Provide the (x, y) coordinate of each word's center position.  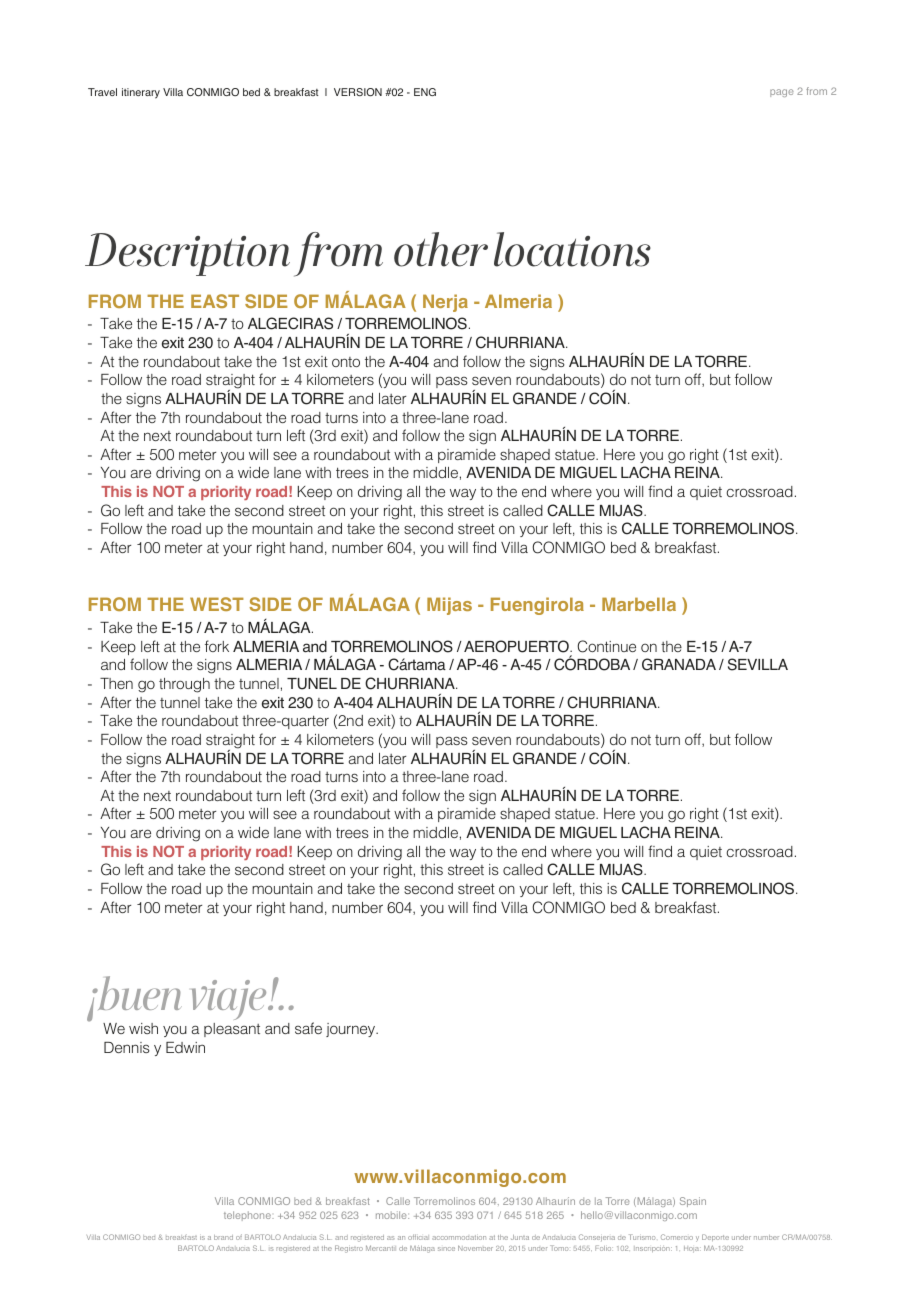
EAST (215, 301)
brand (223, 1237)
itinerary (141, 93)
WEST (217, 604)
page (782, 93)
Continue (606, 646)
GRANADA (679, 664)
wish (143, 1028)
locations (572, 249)
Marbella (639, 604)
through (184, 685)
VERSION (358, 92)
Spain (693, 1202)
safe (308, 1028)
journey (352, 1030)
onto (346, 362)
